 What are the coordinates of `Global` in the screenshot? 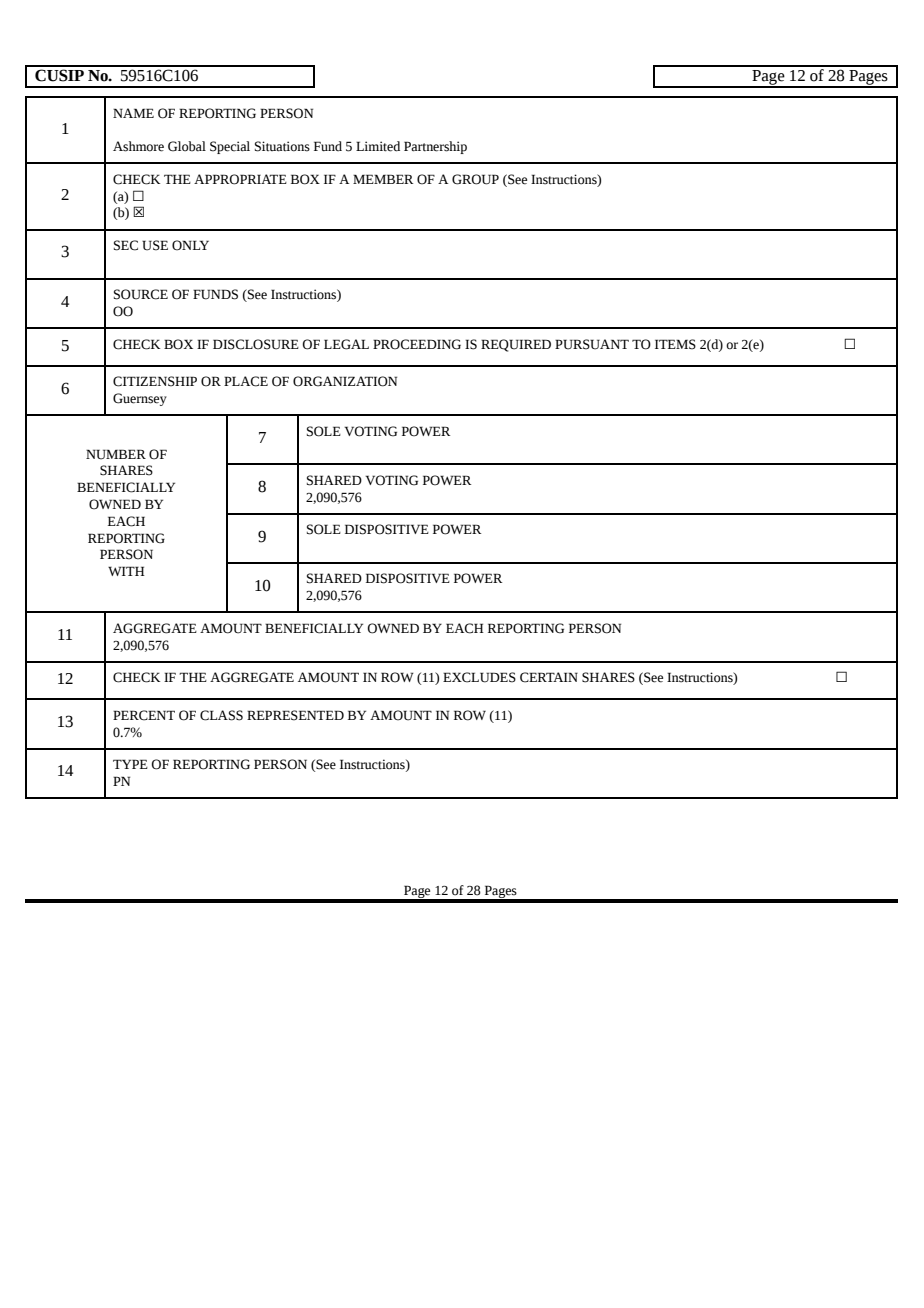 It's located at (187, 146).
